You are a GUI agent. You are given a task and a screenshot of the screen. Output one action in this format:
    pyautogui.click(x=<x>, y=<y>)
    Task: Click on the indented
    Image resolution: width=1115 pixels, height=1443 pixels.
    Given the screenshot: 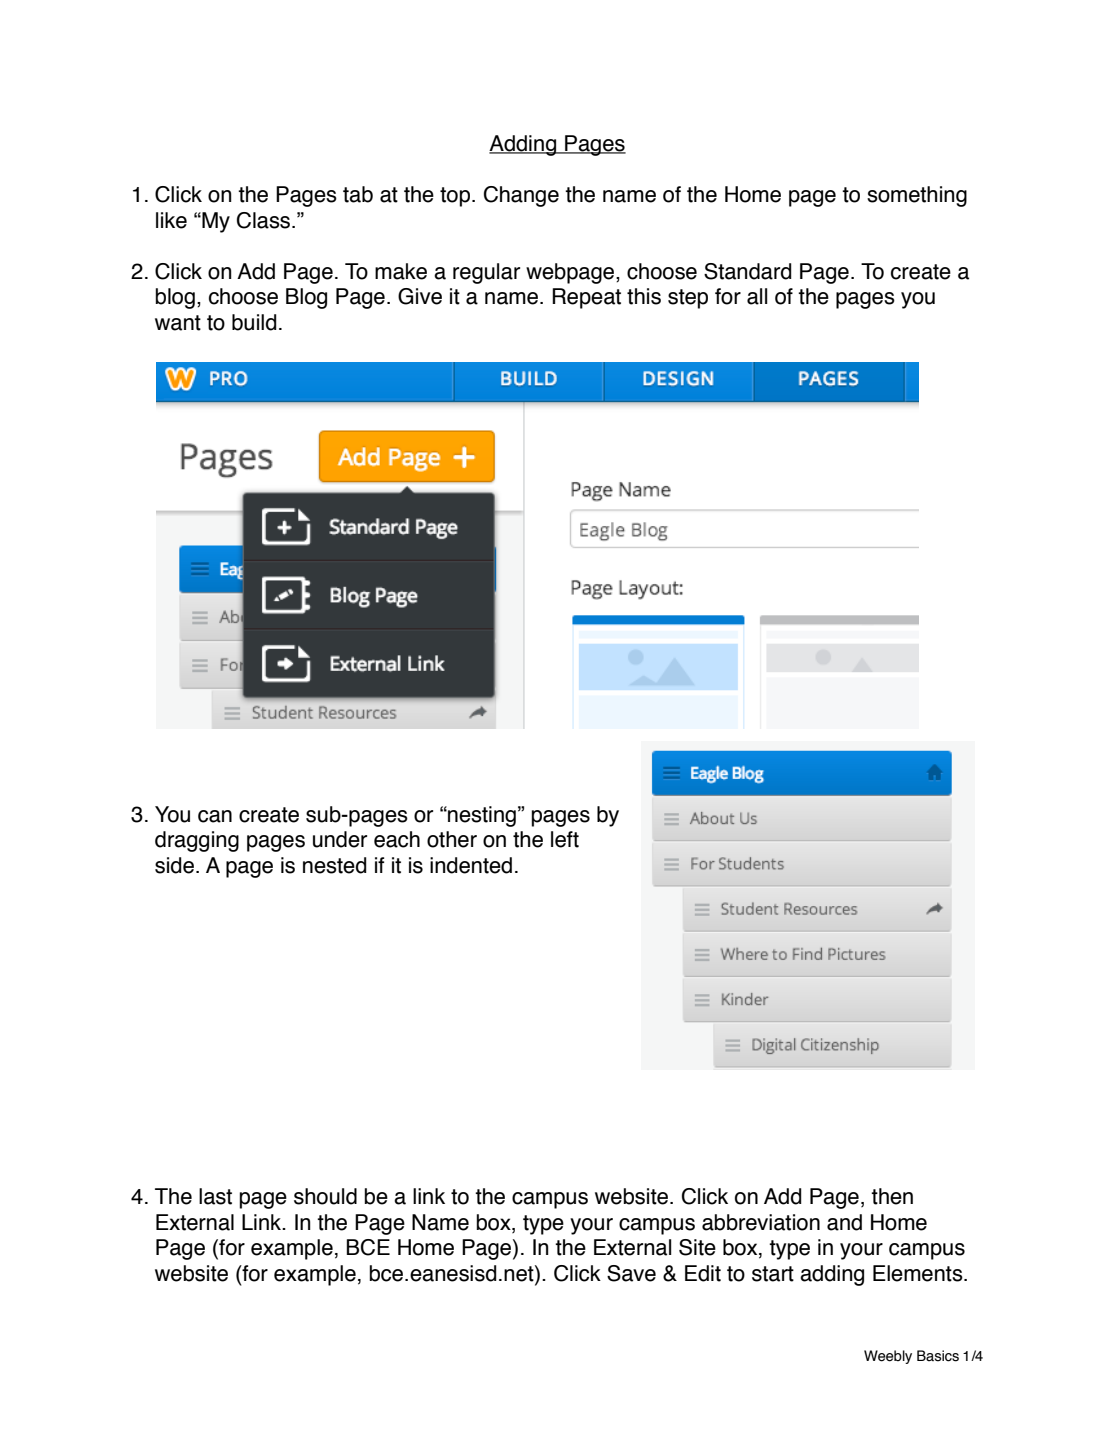 What is the action you would take?
    pyautogui.click(x=471, y=865)
